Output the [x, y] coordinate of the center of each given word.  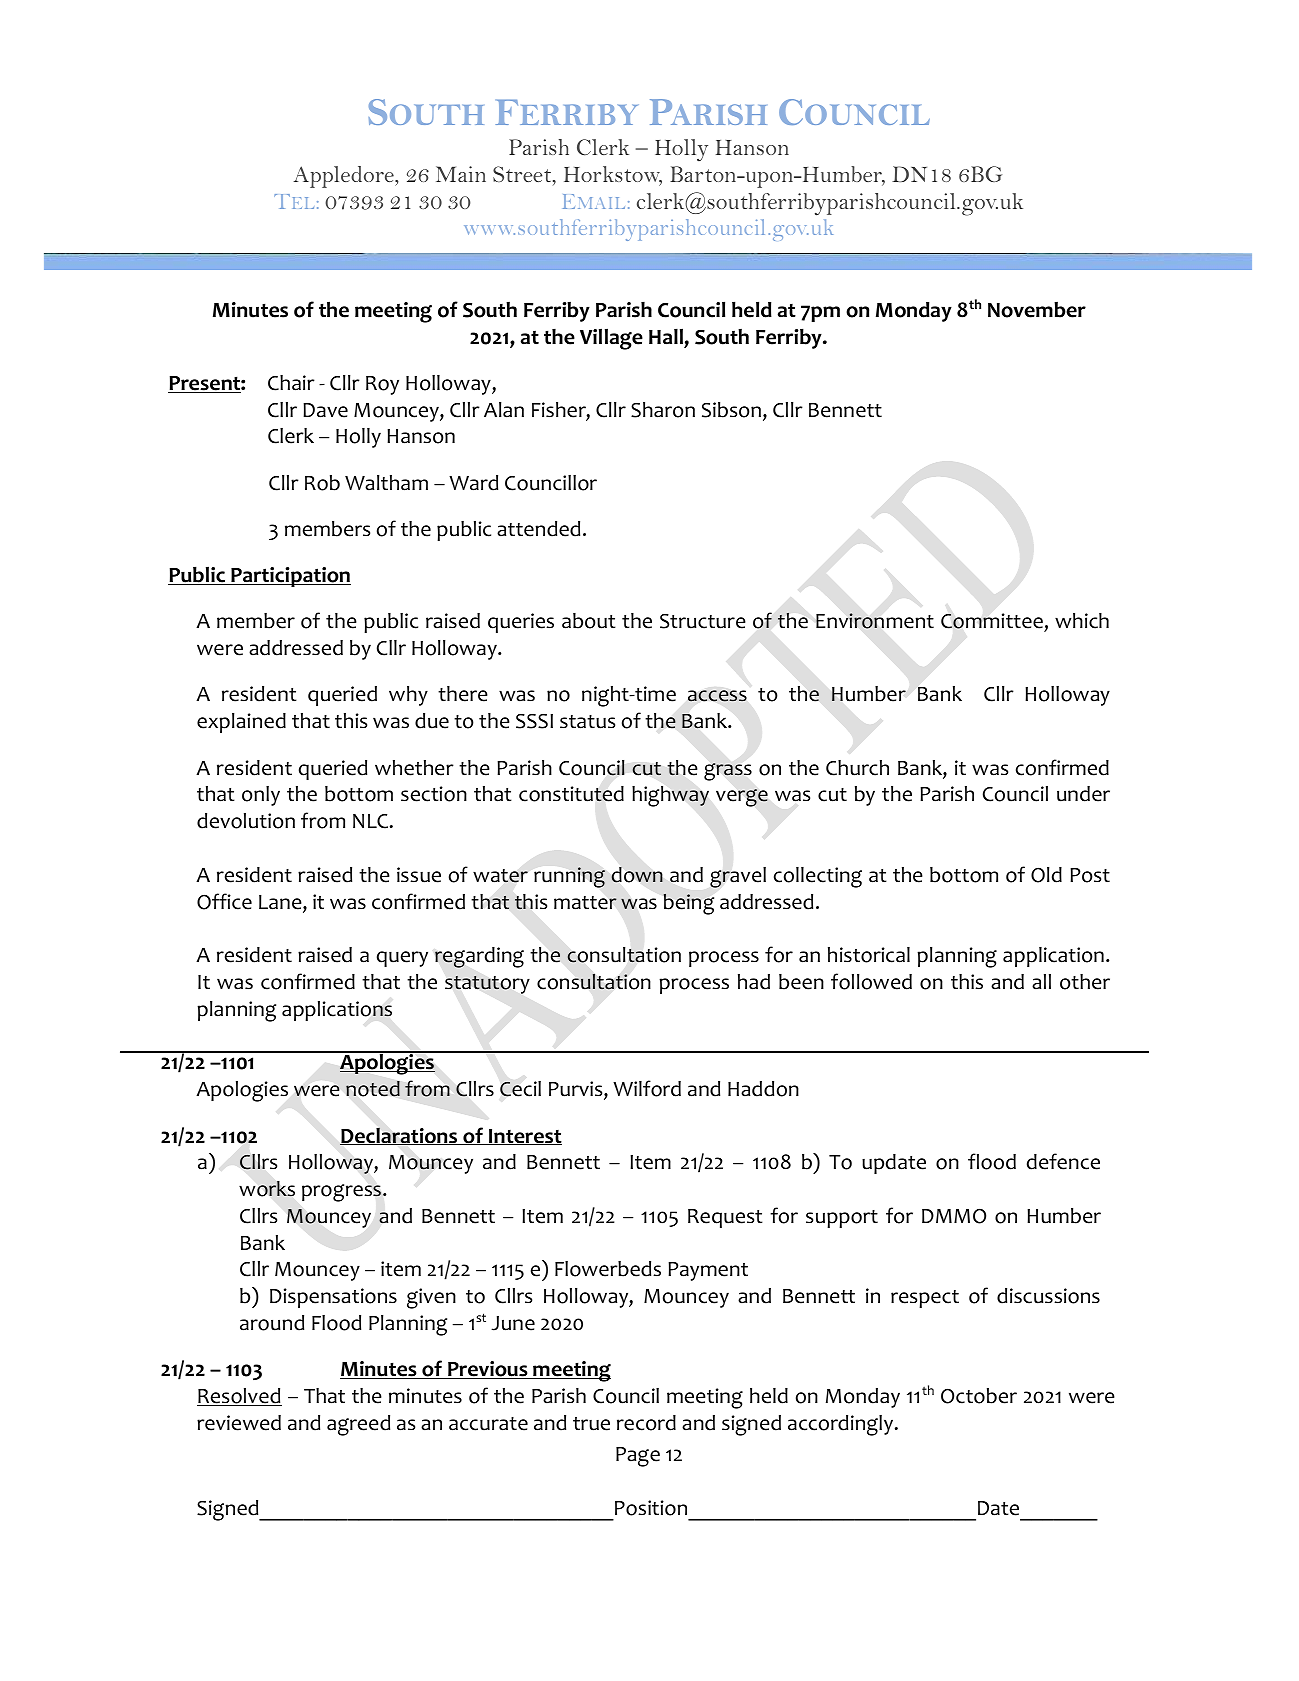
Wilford [647, 1088]
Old [1046, 875]
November [1037, 309]
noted [373, 1089]
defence [1063, 1161]
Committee [993, 622]
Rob [322, 483]
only [261, 796]
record [646, 1423]
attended [538, 529]
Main [461, 174]
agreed [358, 1425]
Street [523, 175]
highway [670, 796]
